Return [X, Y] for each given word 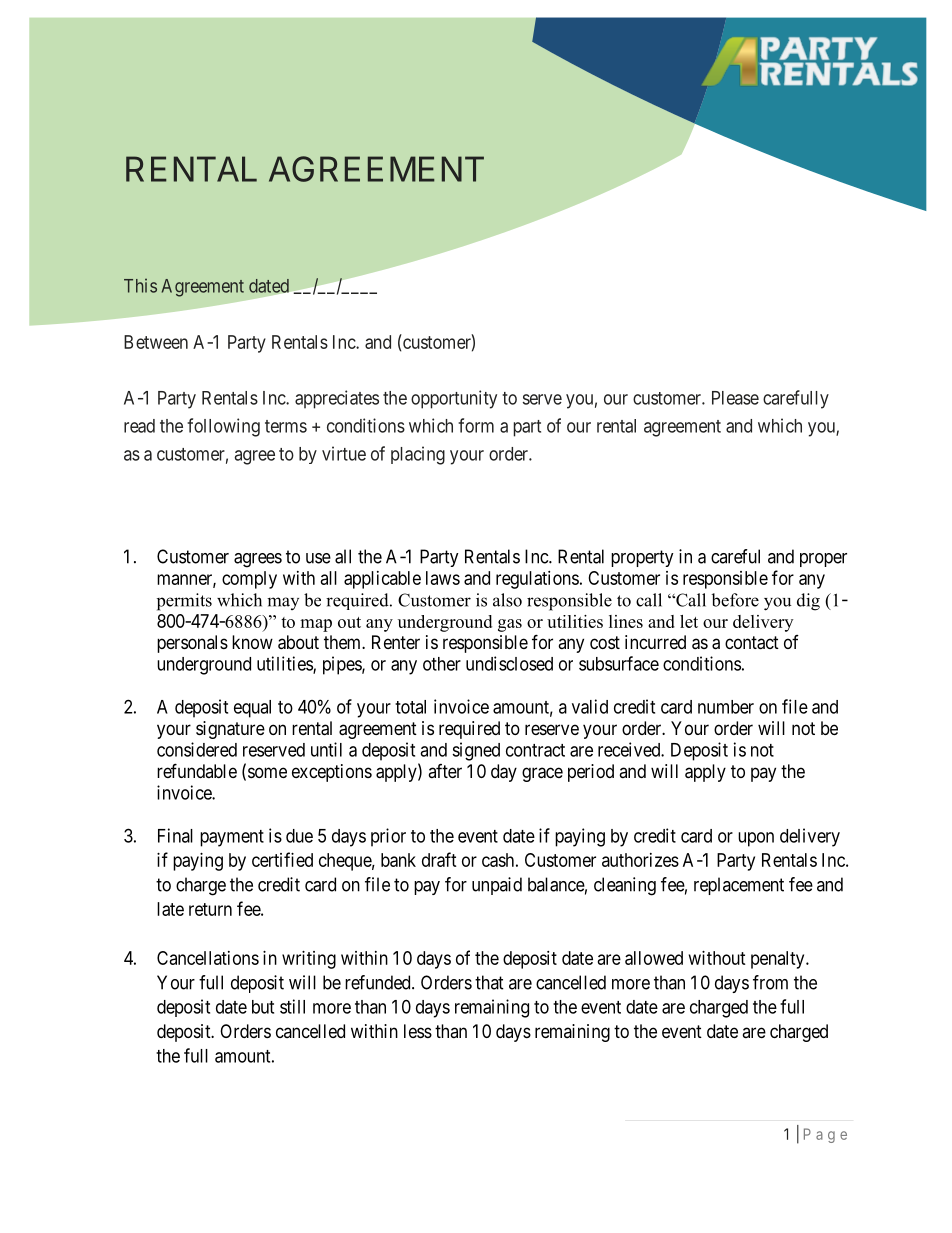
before [735, 600]
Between [156, 342]
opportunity [454, 399]
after [445, 771]
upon [756, 839]
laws [443, 578]
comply [249, 580]
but [263, 1007]
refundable [197, 770]
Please [735, 398]
